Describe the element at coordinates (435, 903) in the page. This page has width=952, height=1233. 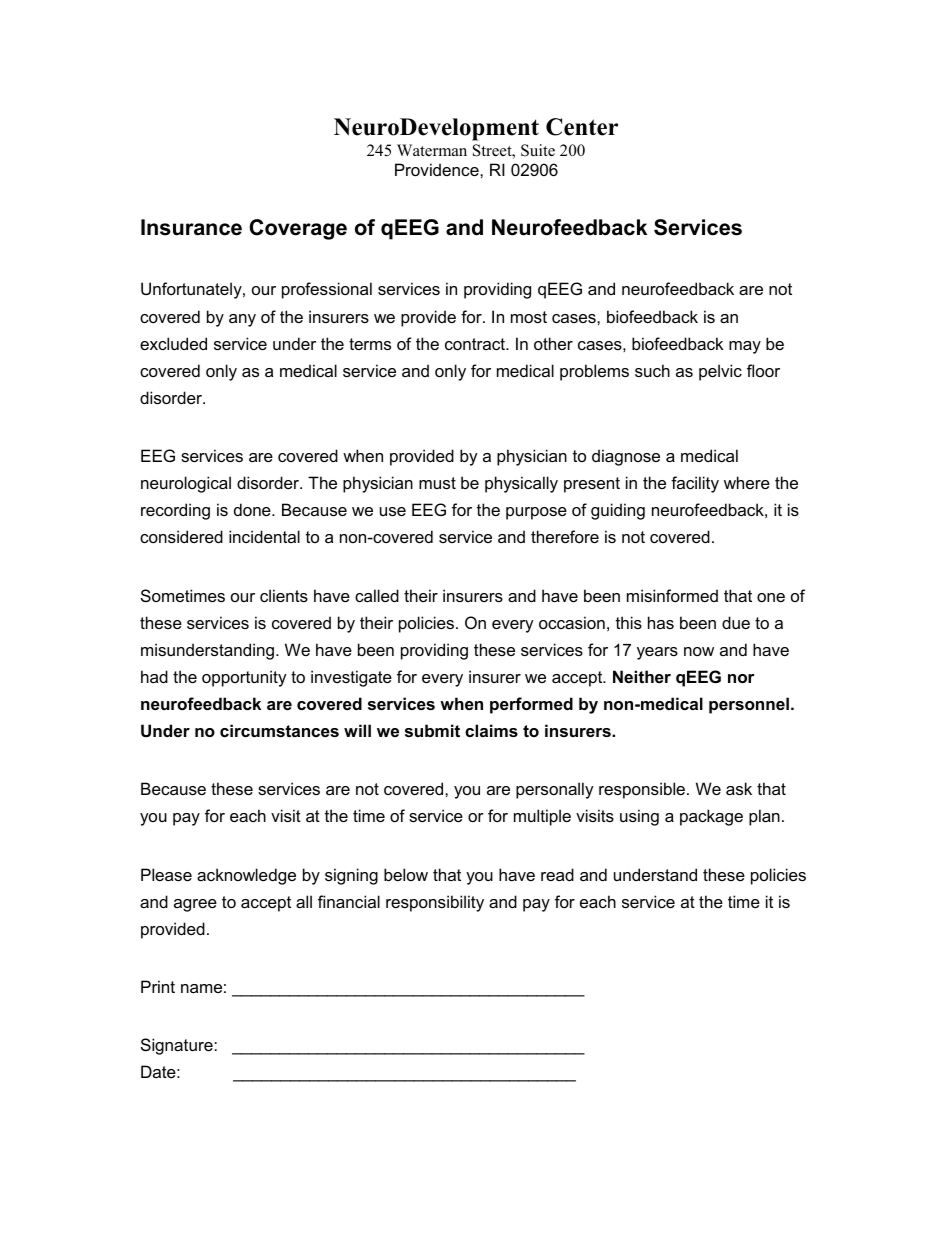
I see `responsibility` at that location.
